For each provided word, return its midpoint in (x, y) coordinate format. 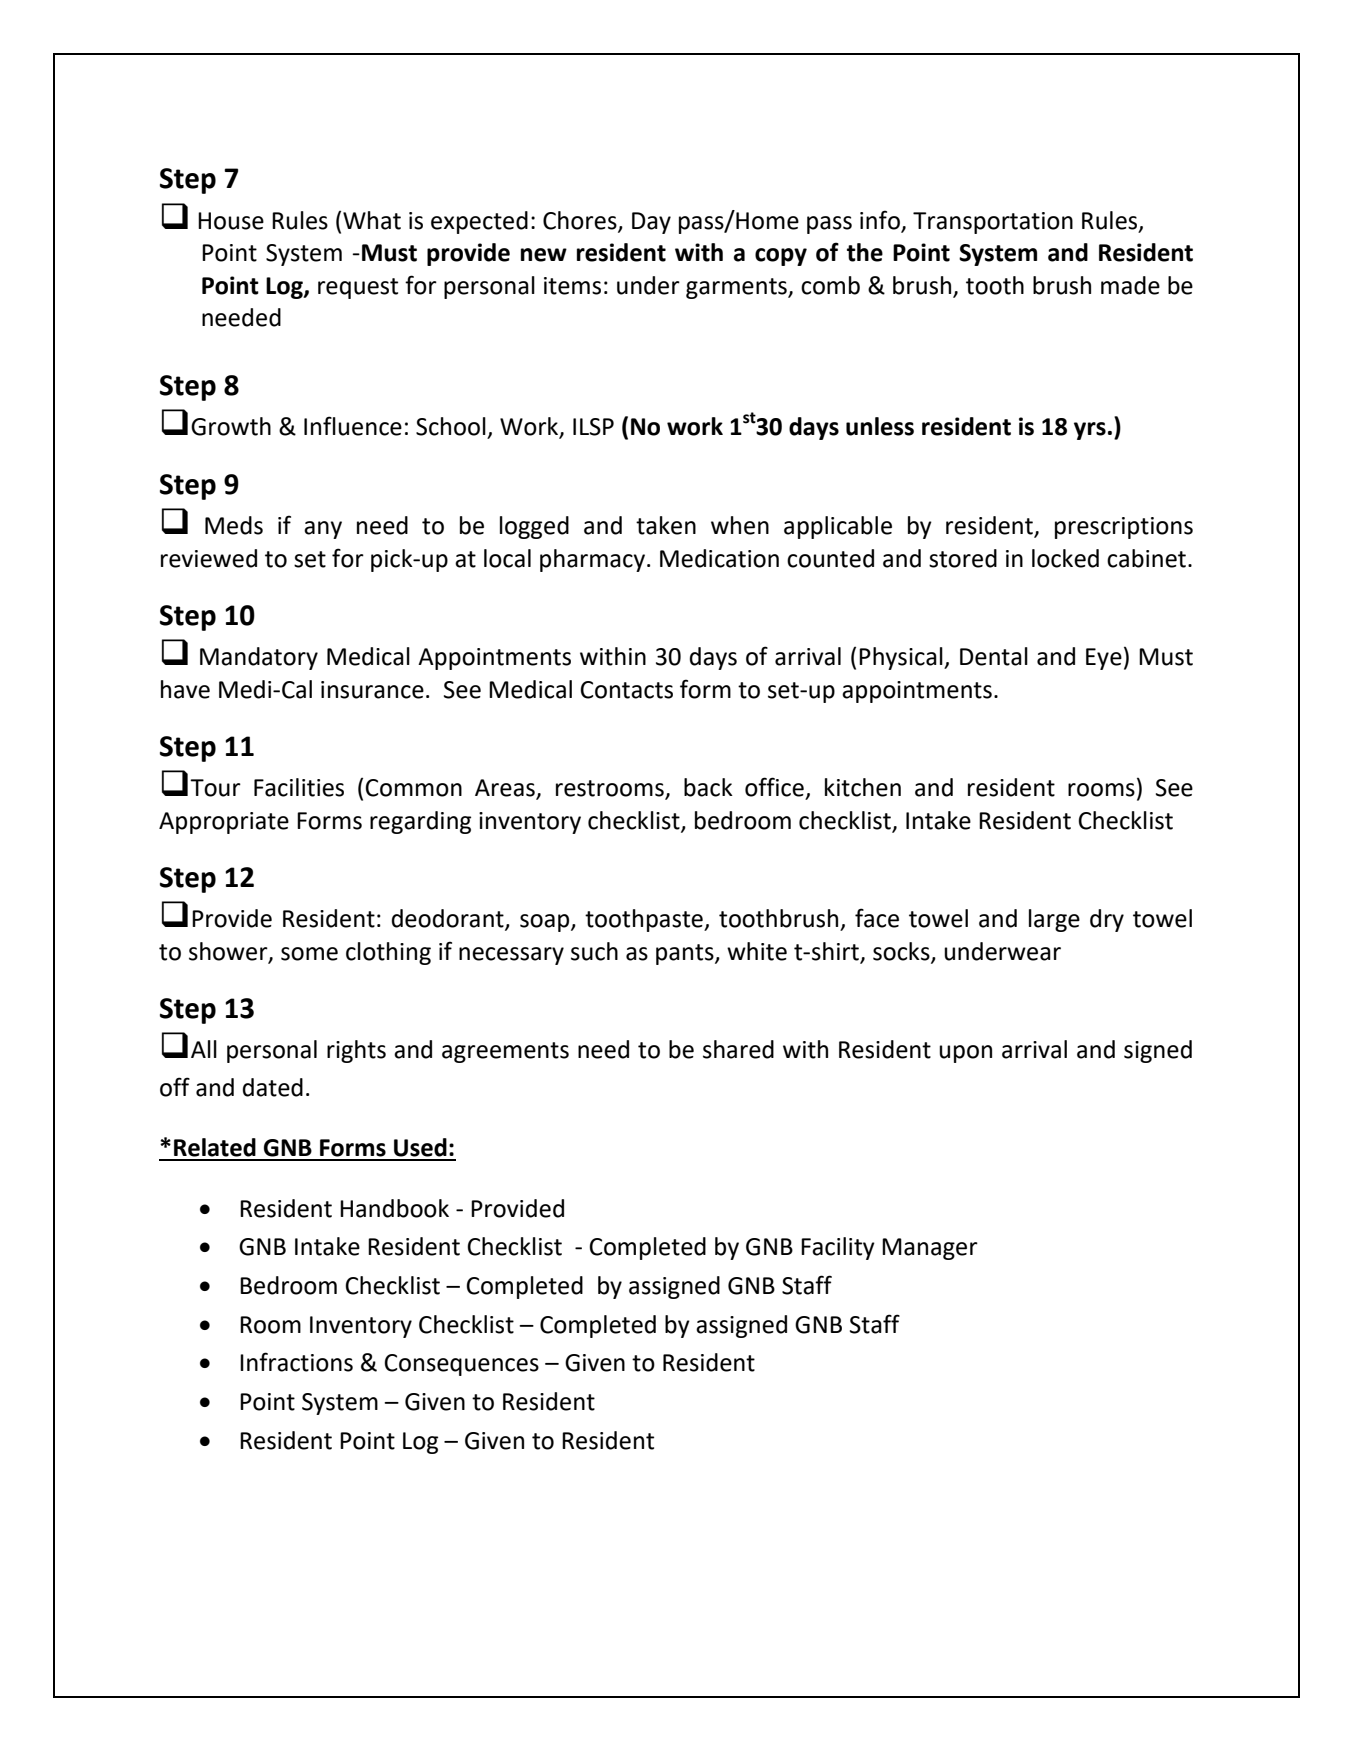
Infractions (296, 1362)
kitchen (863, 787)
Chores (581, 221)
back (708, 787)
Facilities (299, 787)
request (358, 288)
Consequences (461, 1365)
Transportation (993, 223)
